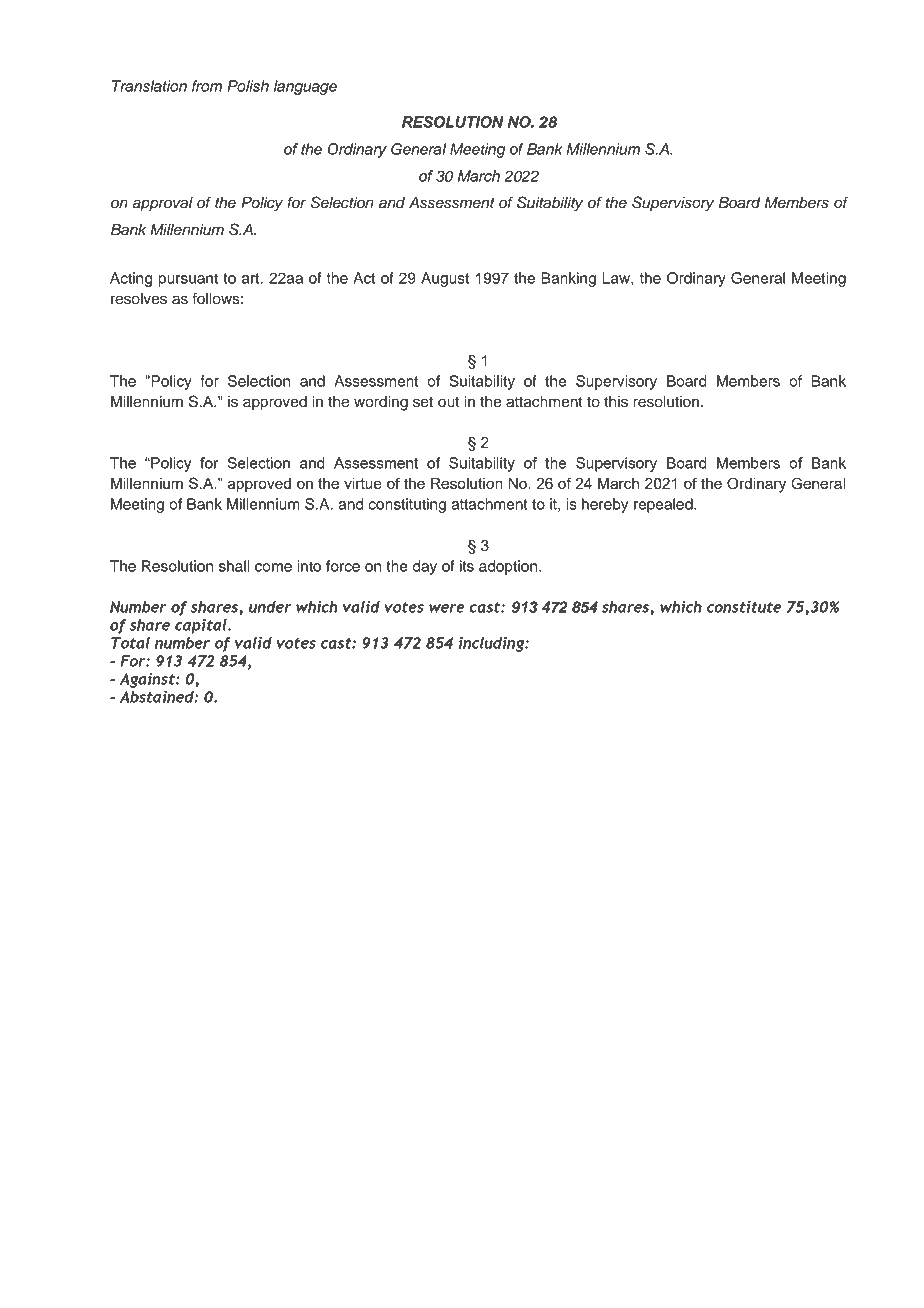 The width and height of the screenshot is (924, 1308). I want to click on wording, so click(381, 403).
